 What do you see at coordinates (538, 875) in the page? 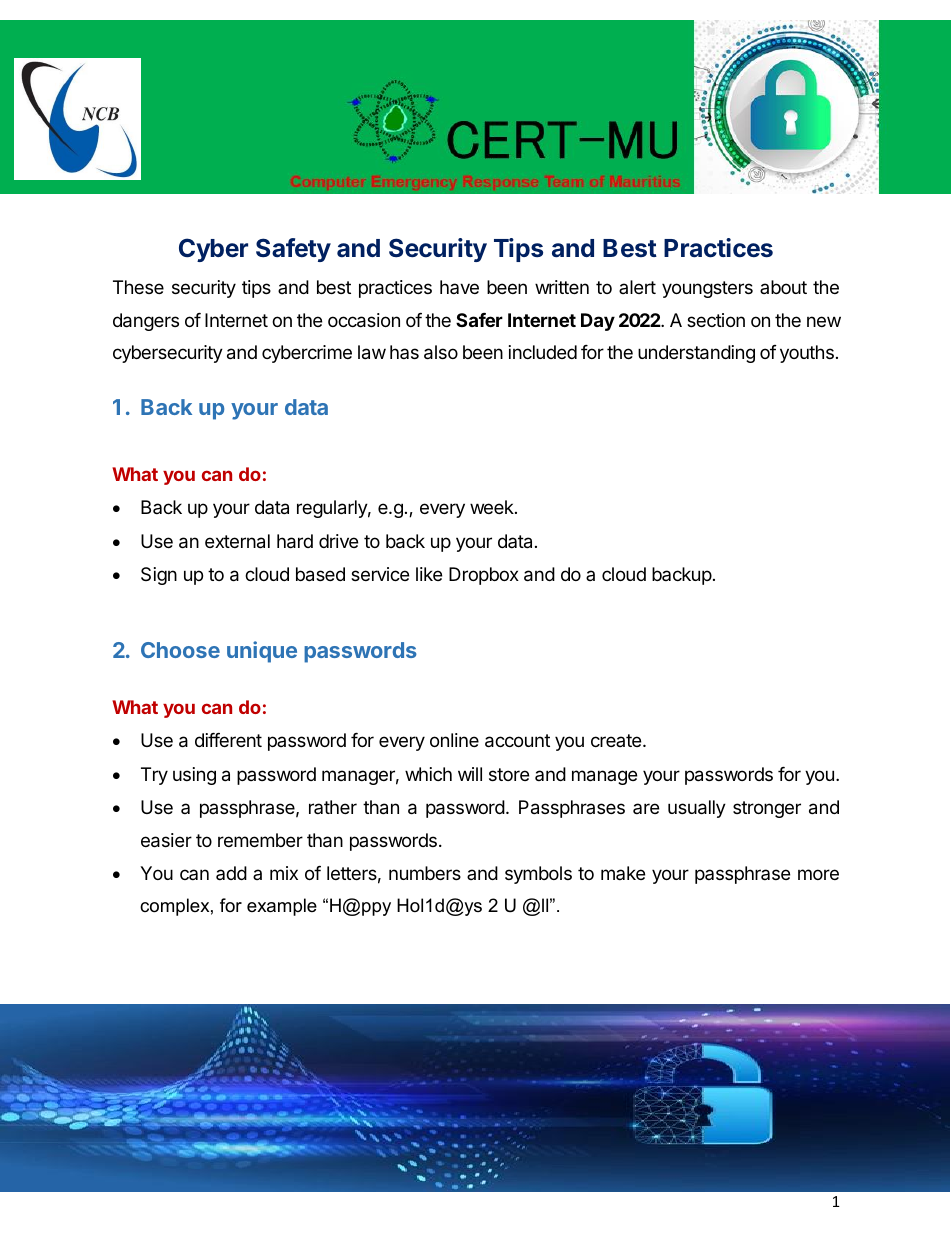
I see `symbols` at bounding box center [538, 875].
